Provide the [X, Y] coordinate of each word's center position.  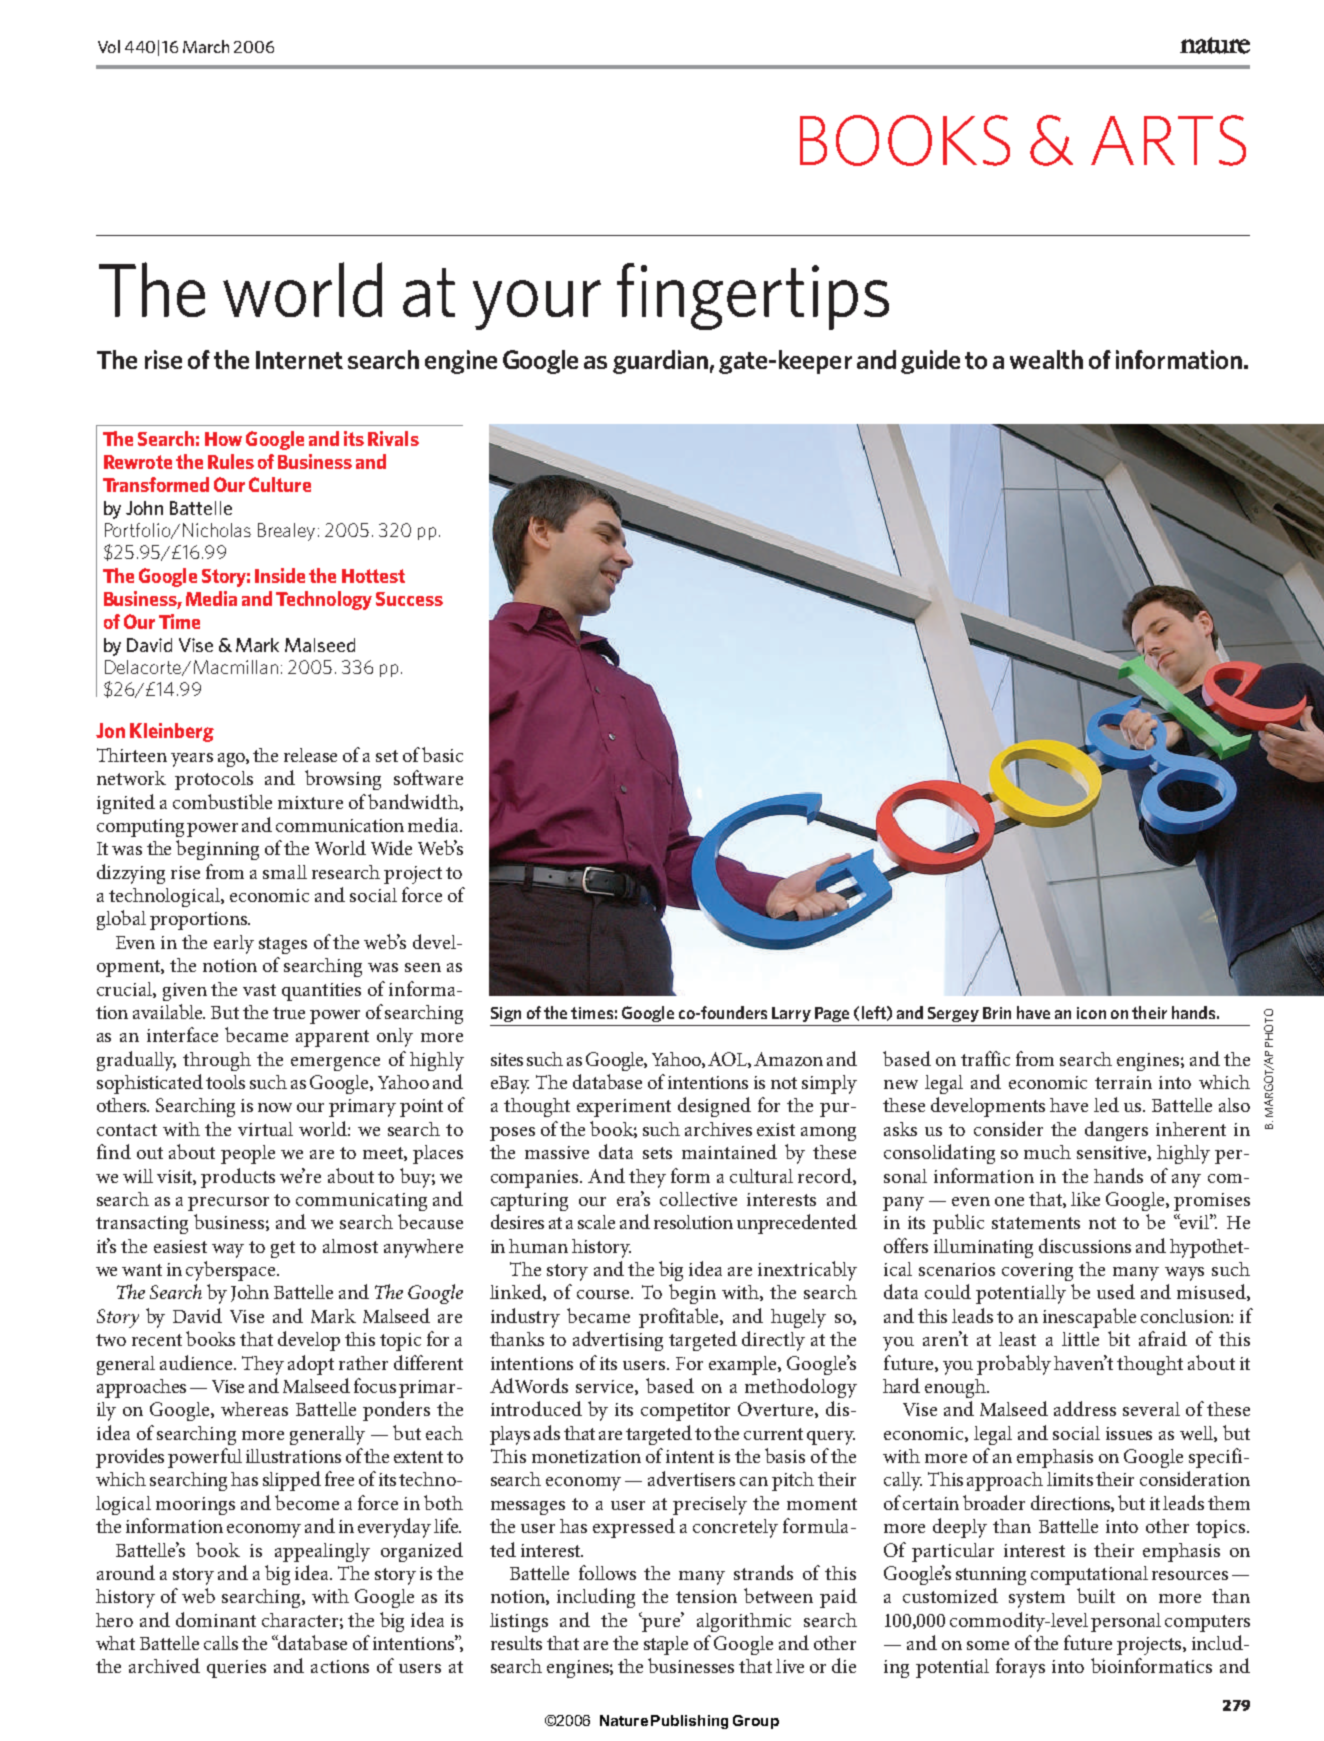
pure [662, 1623]
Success [409, 599]
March [206, 46]
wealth [1046, 359]
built [1096, 1595]
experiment [624, 1108]
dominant [216, 1619]
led [1106, 1104]
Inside [280, 575]
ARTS [1168, 140]
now [275, 1107]
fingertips [753, 296]
